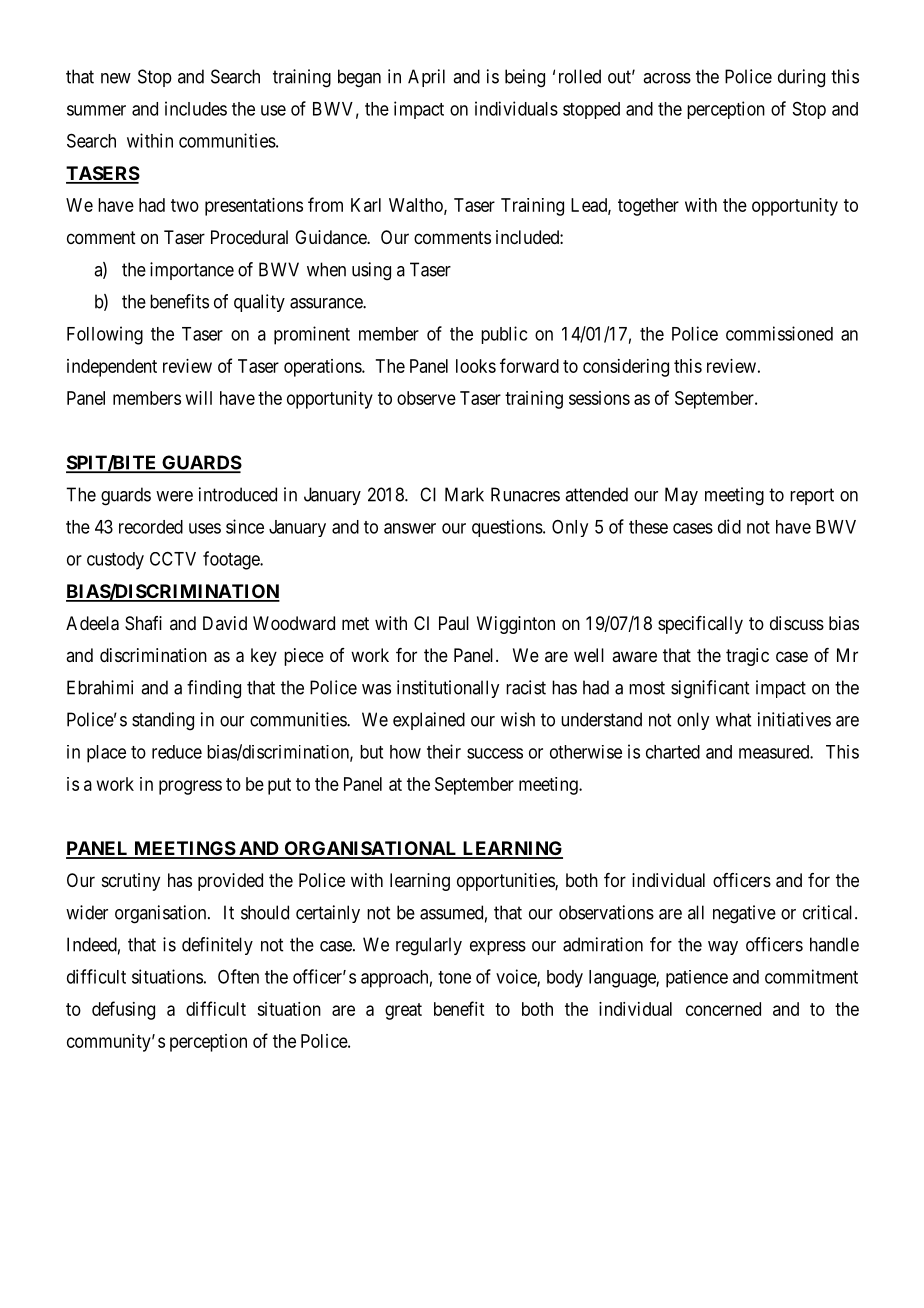 The image size is (924, 1308). What do you see at coordinates (733, 719) in the document?
I see `what` at bounding box center [733, 719].
